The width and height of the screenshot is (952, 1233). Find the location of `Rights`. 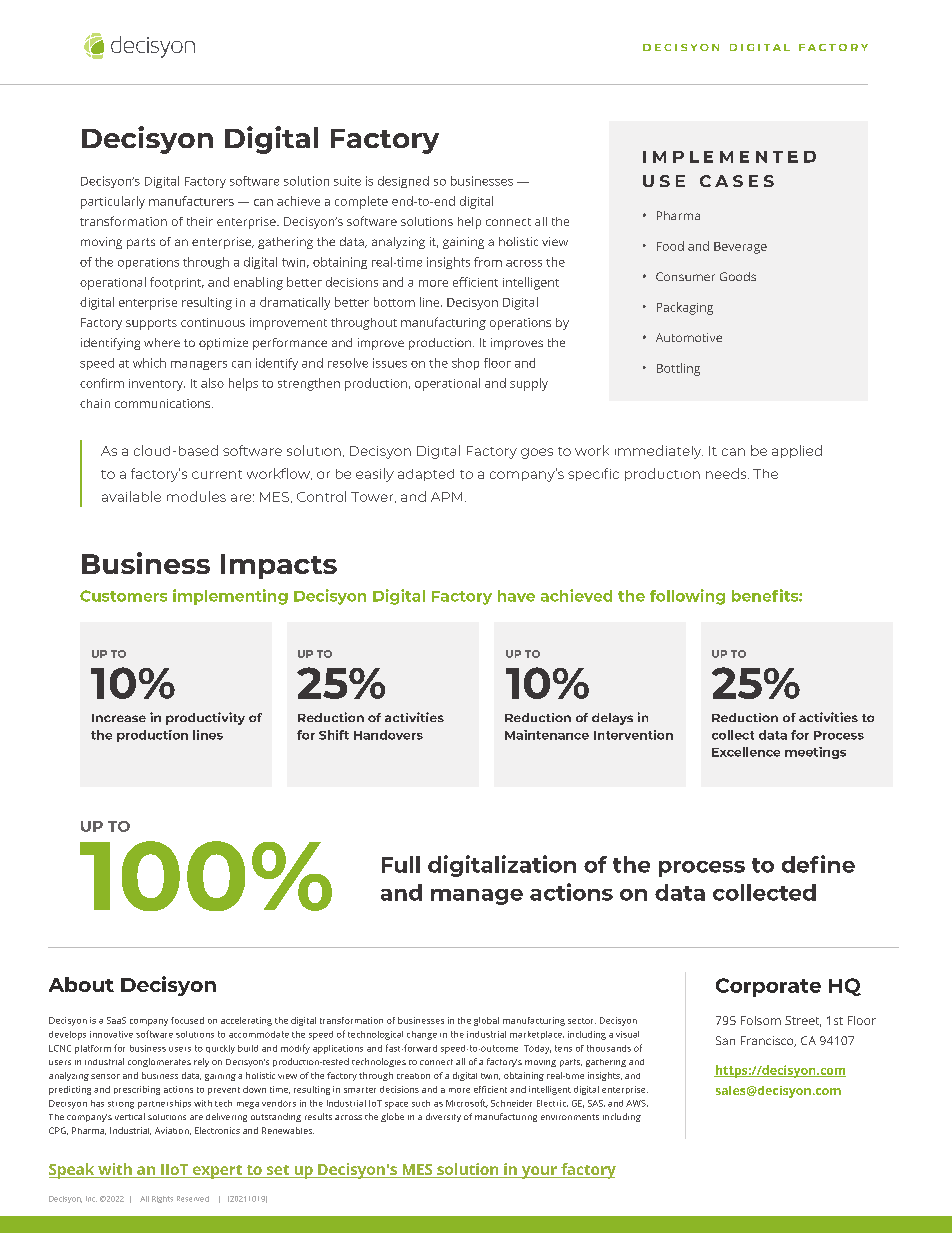

Rights is located at coordinates (162, 1199).
